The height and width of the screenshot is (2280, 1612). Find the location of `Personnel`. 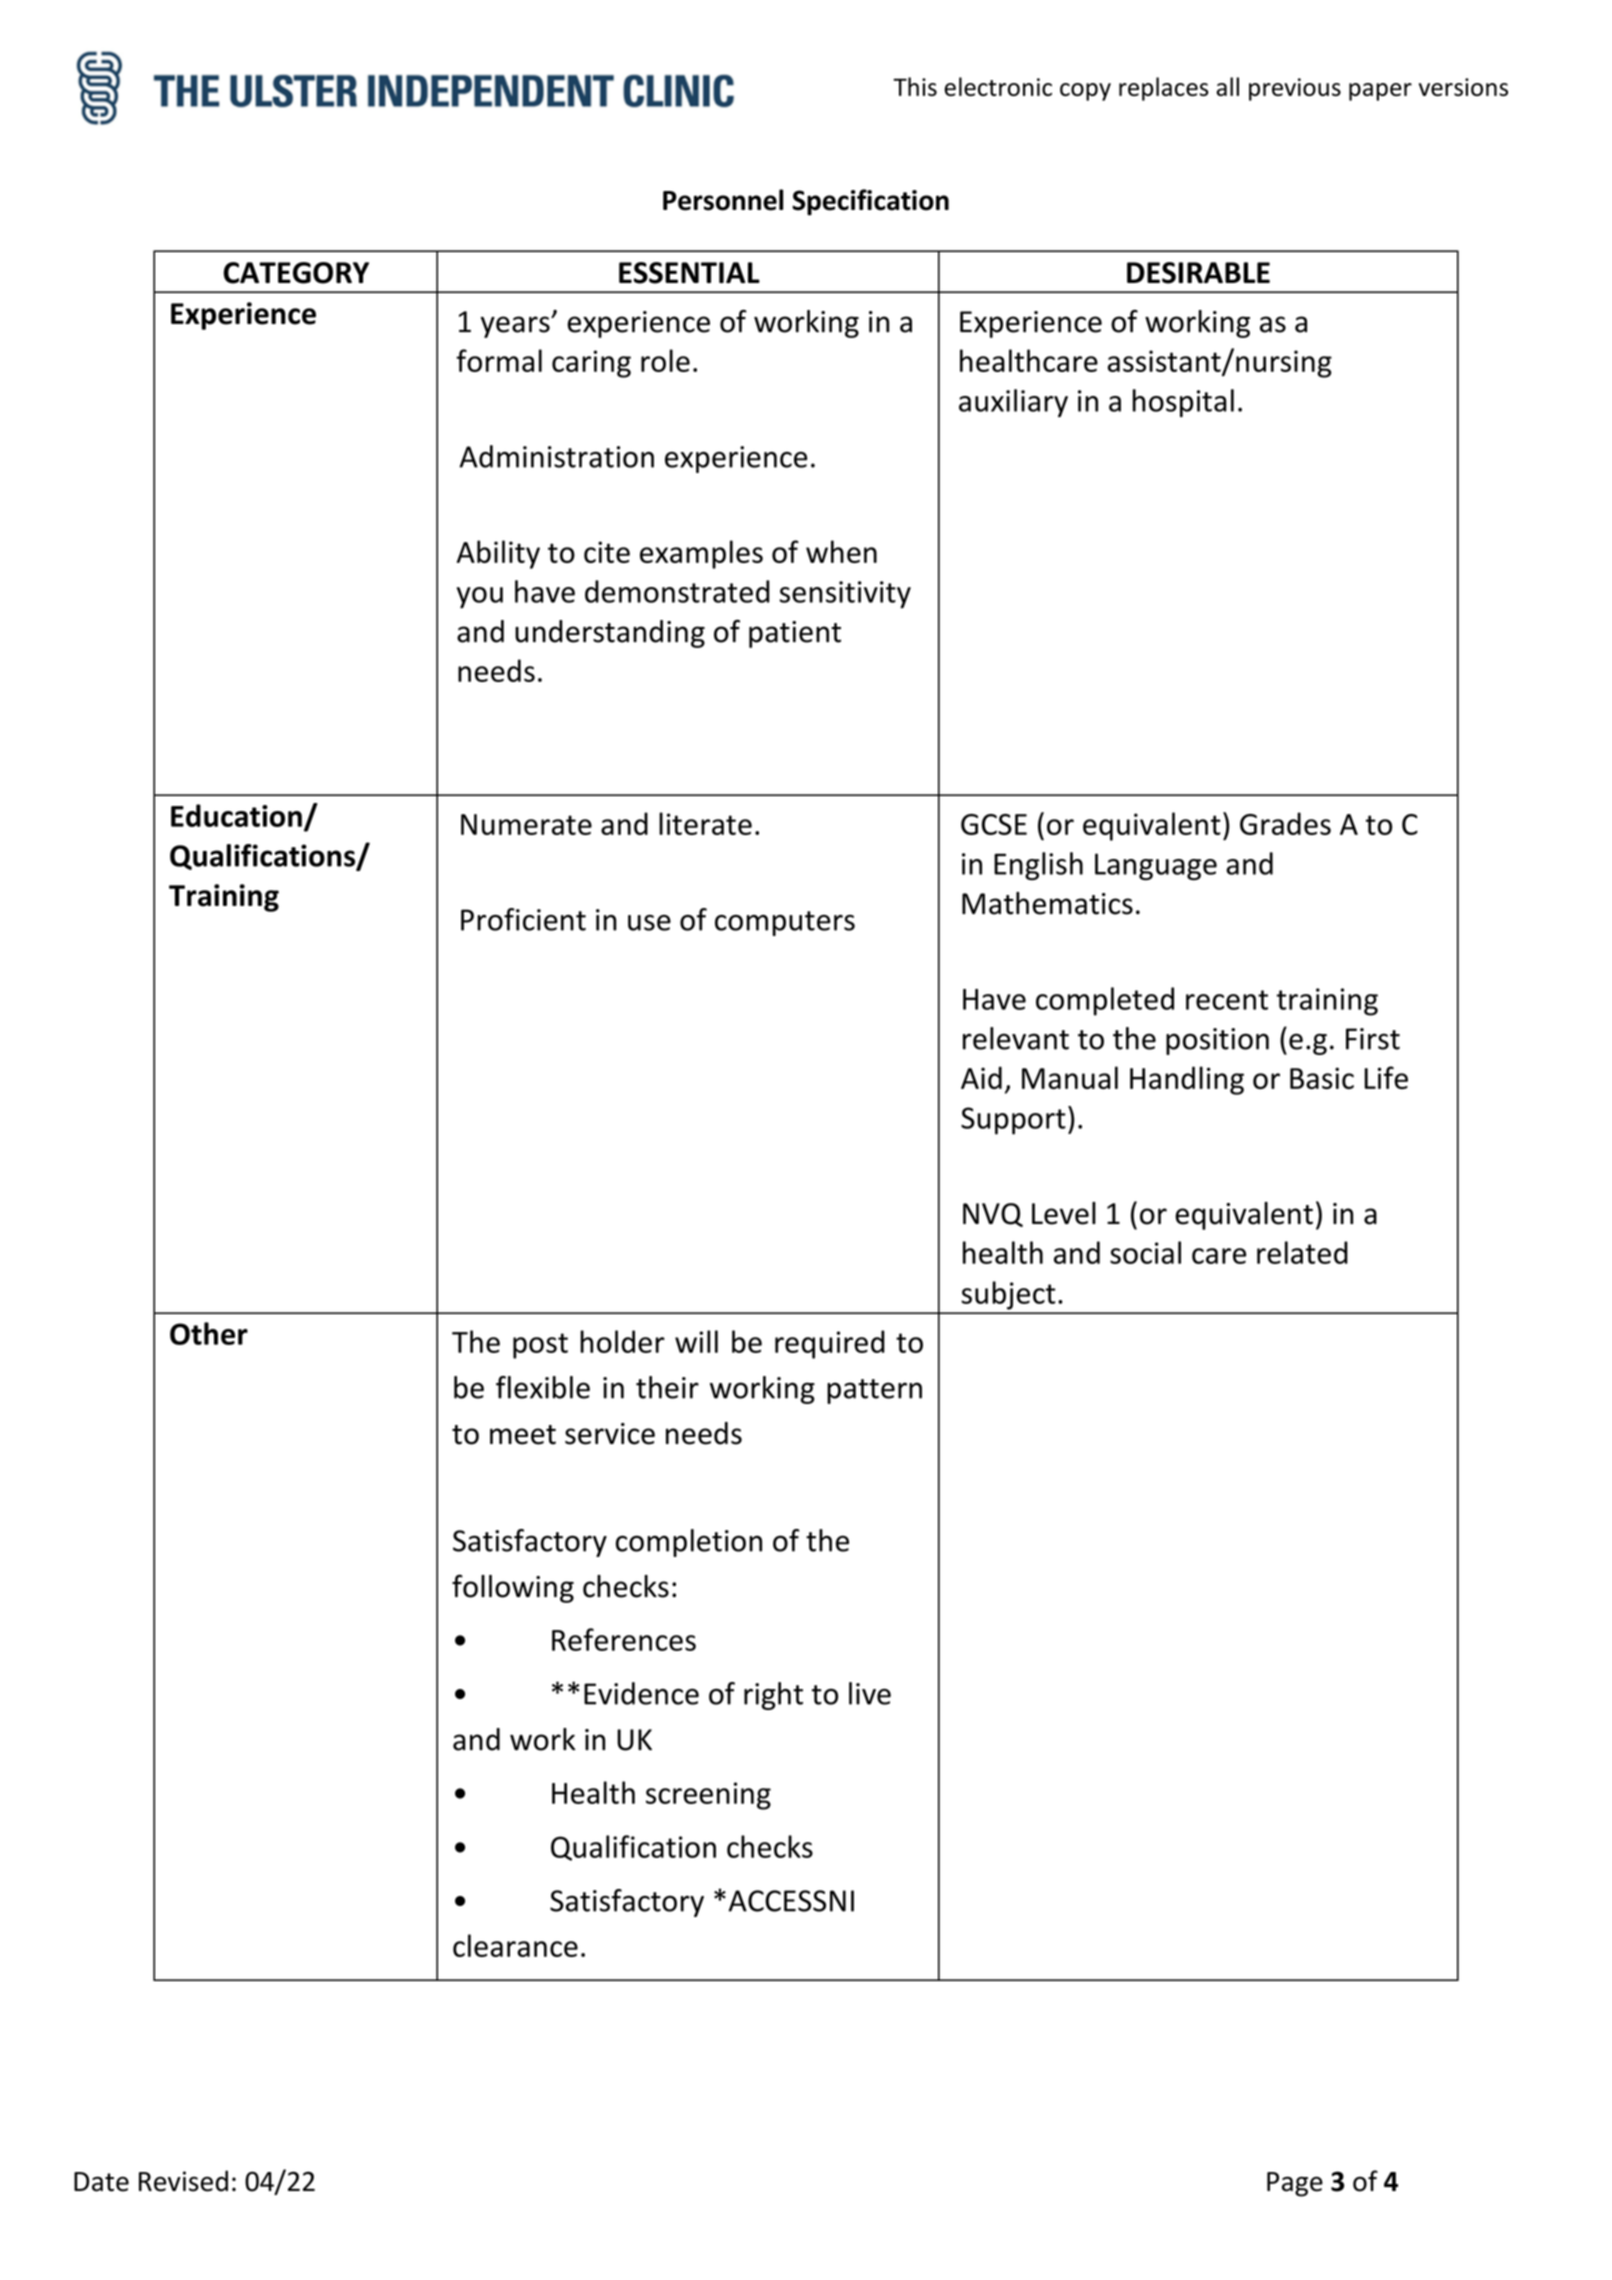

Personnel is located at coordinates (723, 200).
